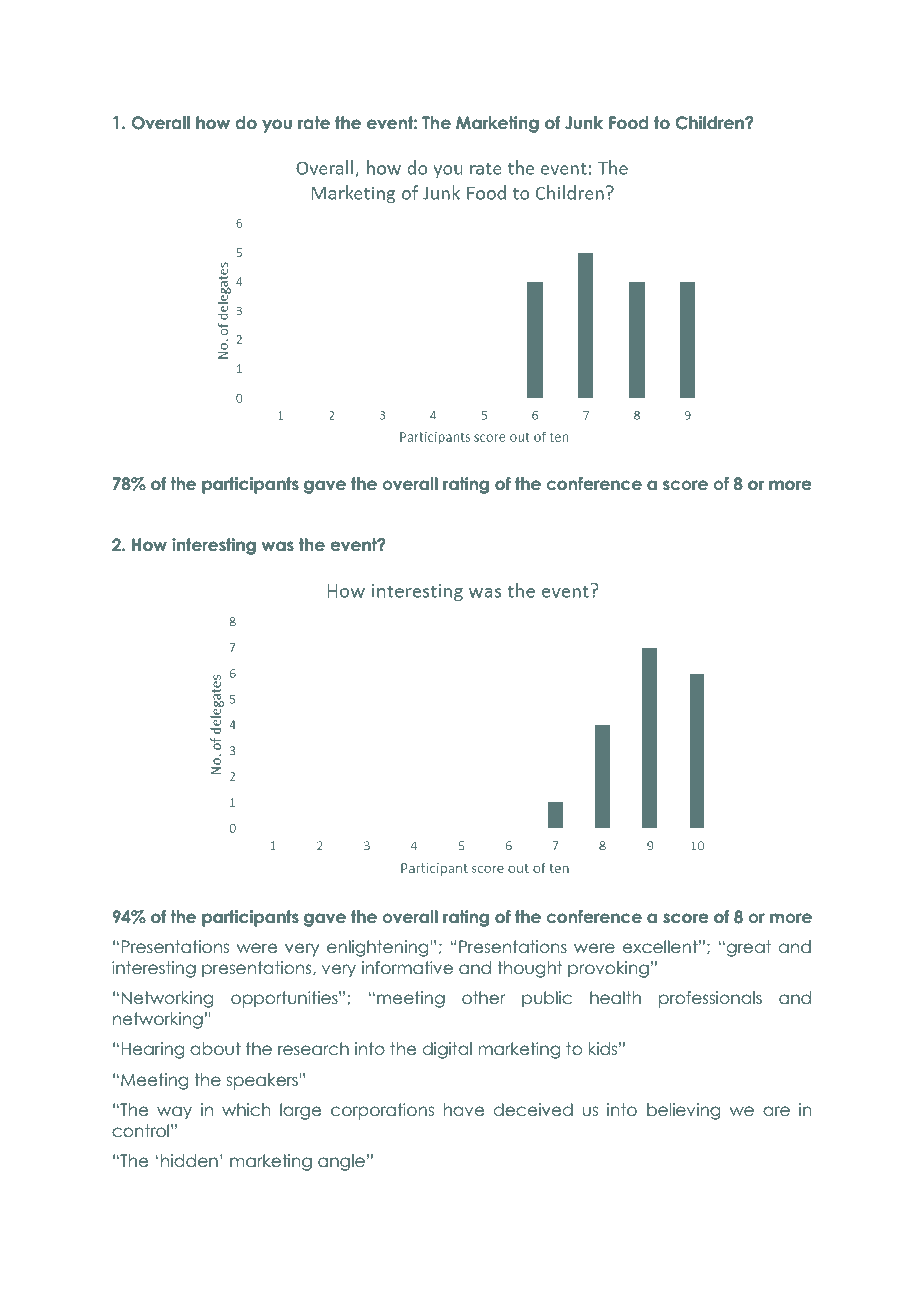  I want to click on which, so click(246, 1110).
